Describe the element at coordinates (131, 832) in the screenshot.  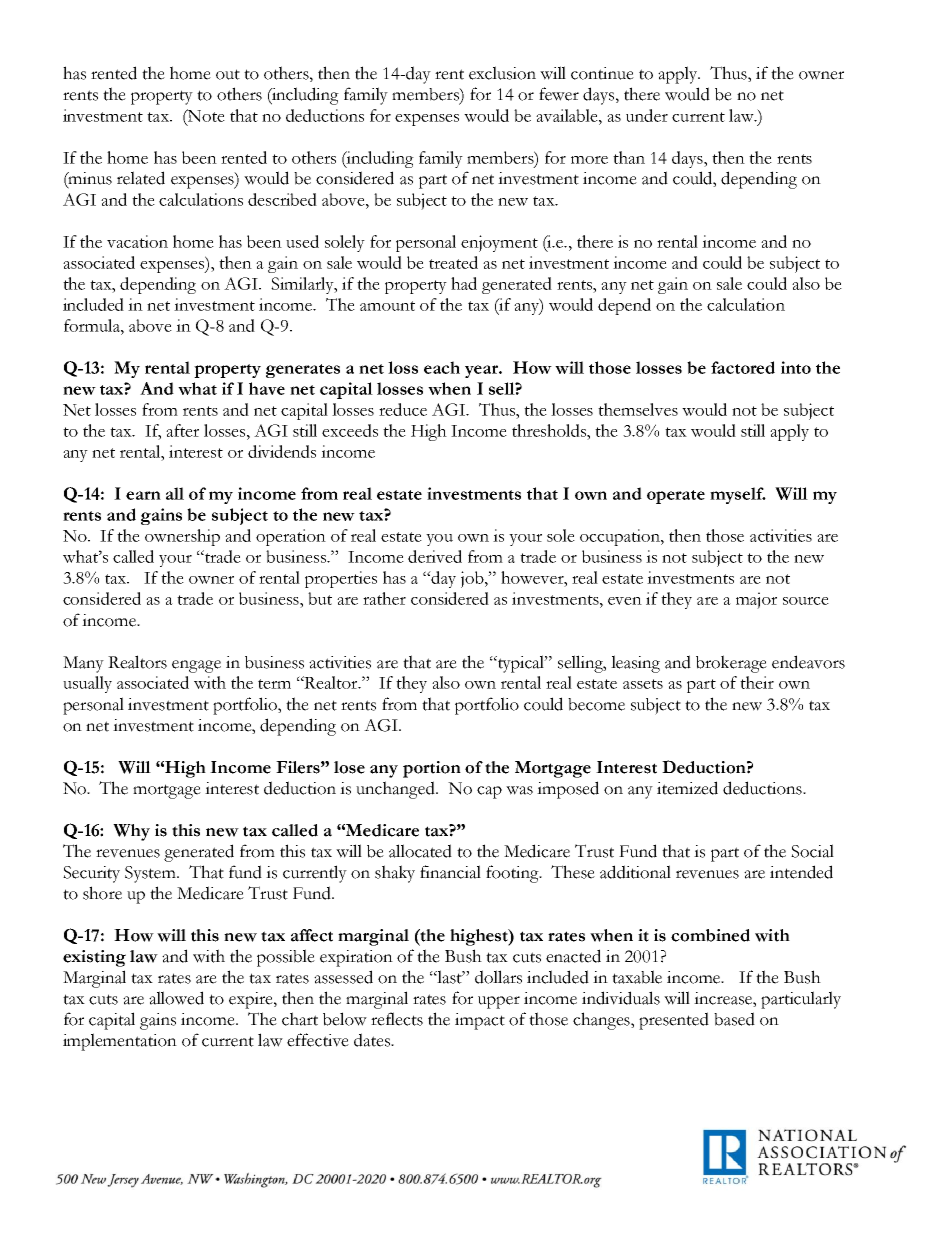
I see `Why` at that location.
